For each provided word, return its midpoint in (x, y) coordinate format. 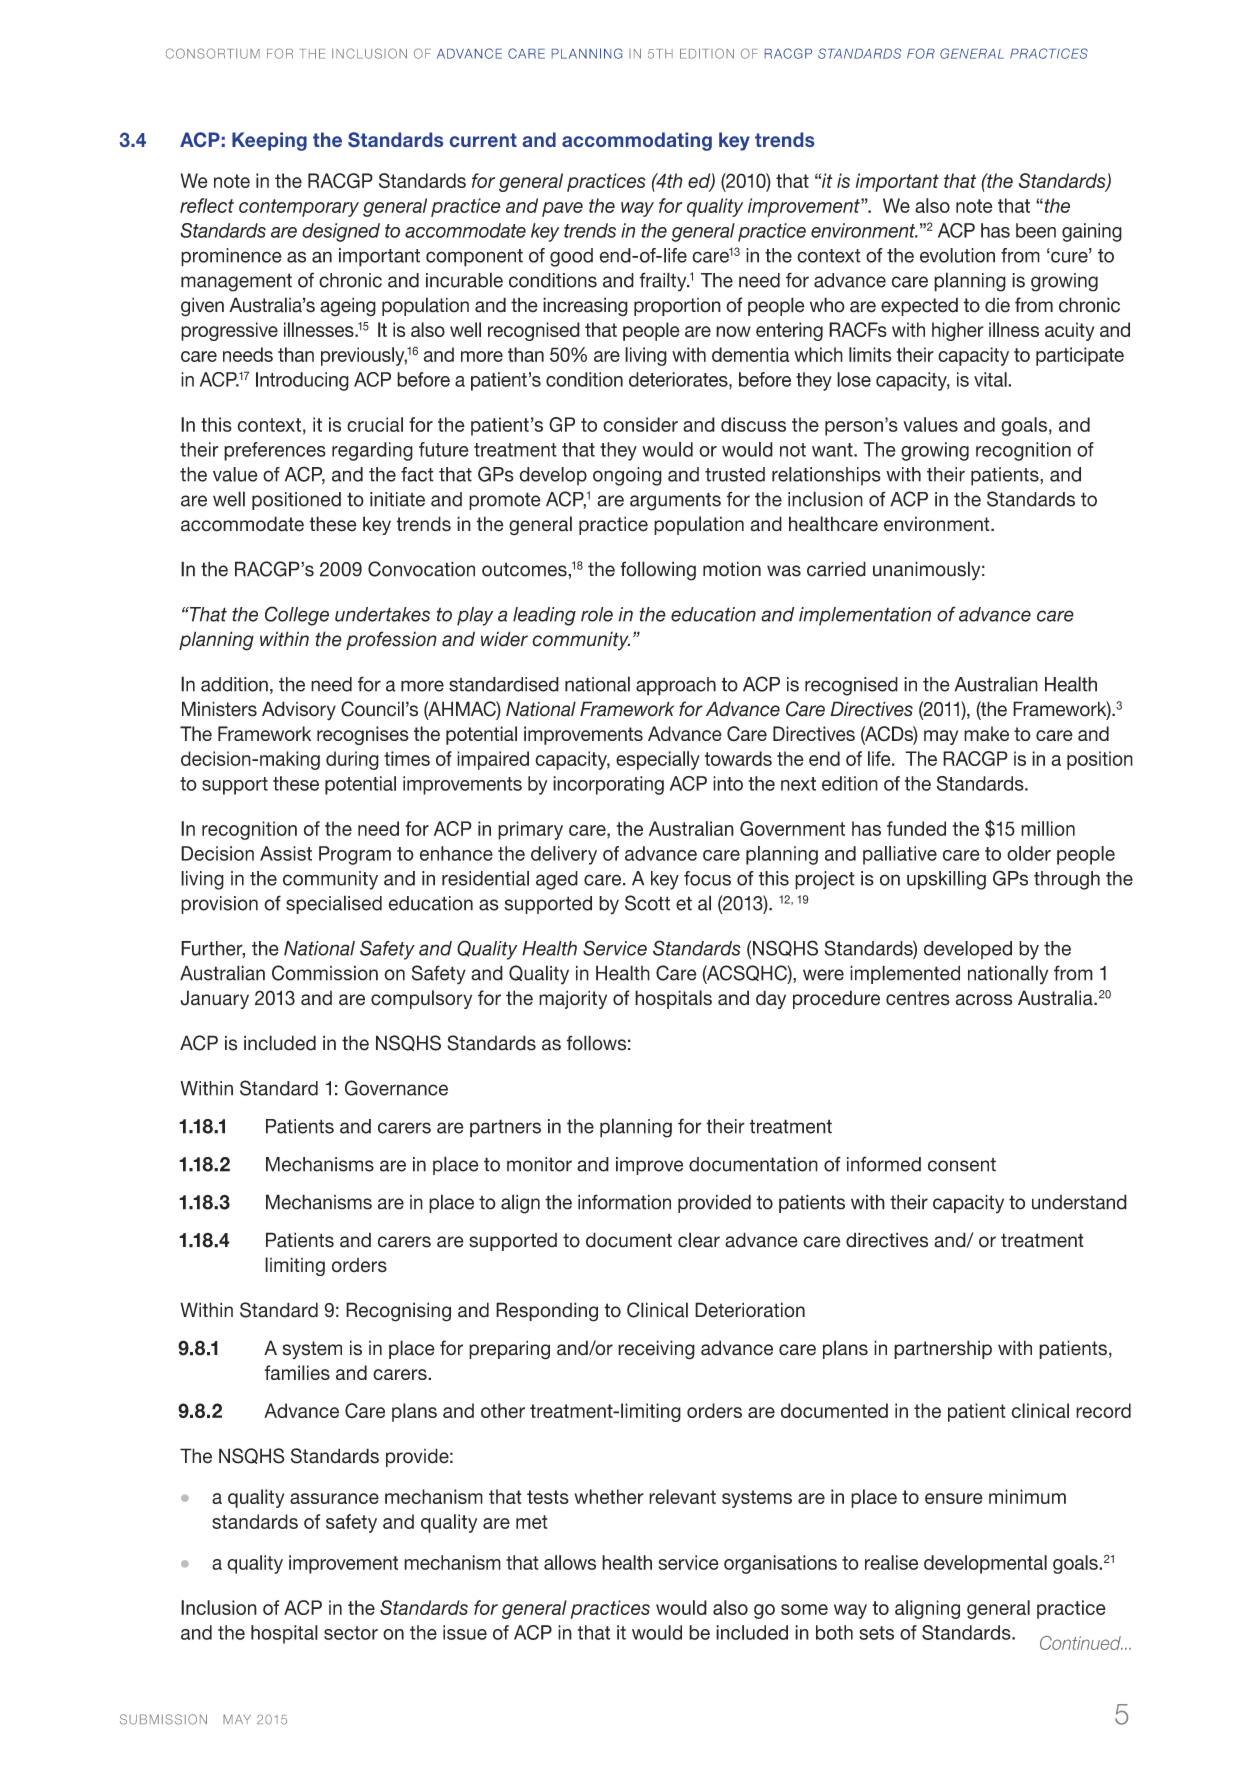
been (1036, 230)
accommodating (637, 141)
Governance (396, 1088)
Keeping (269, 141)
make (986, 733)
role (597, 614)
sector (351, 1633)
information (624, 1202)
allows (570, 1562)
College (297, 616)
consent (962, 1165)
